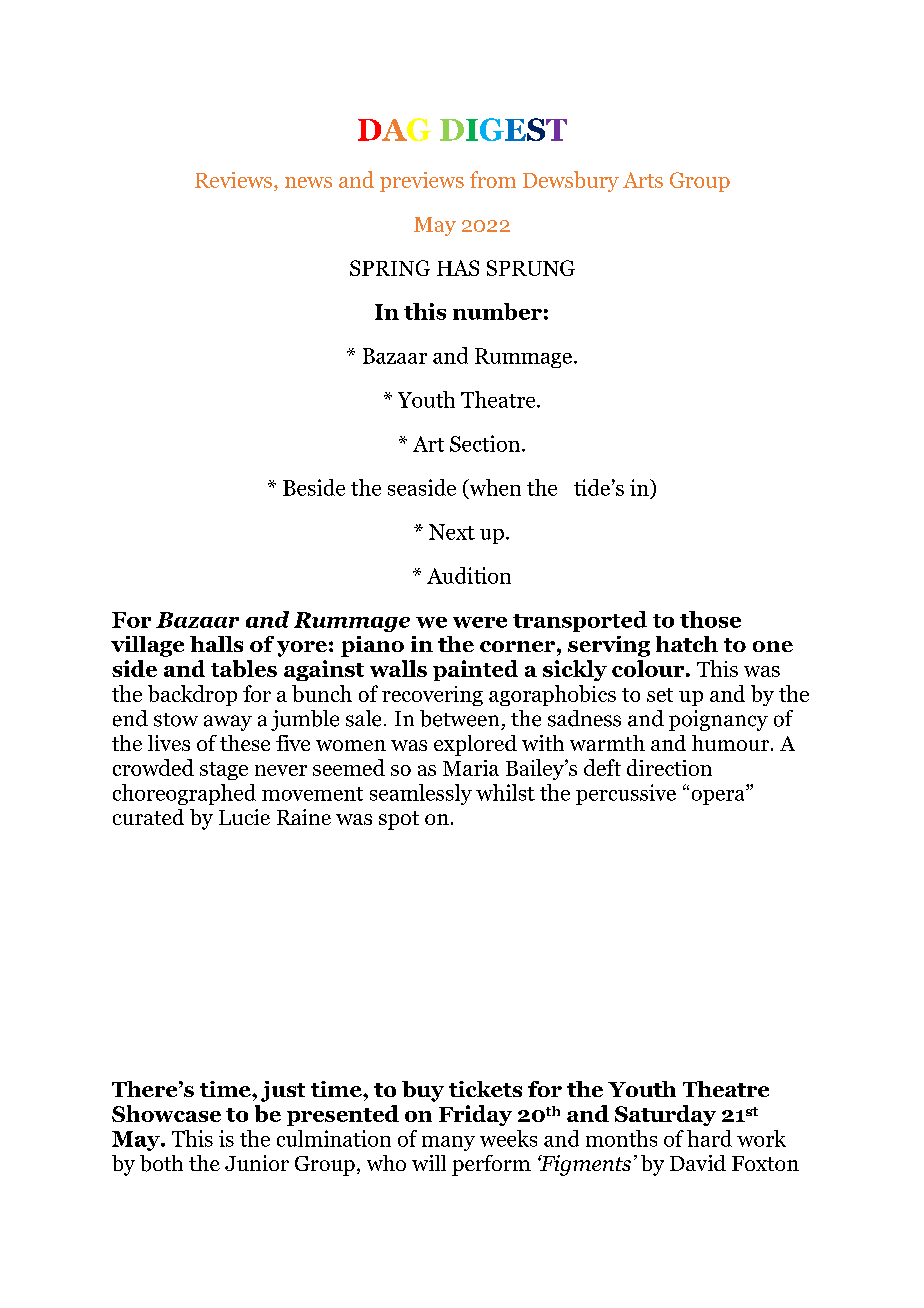  Describe the element at coordinates (494, 488) in the page. I see `when` at that location.
